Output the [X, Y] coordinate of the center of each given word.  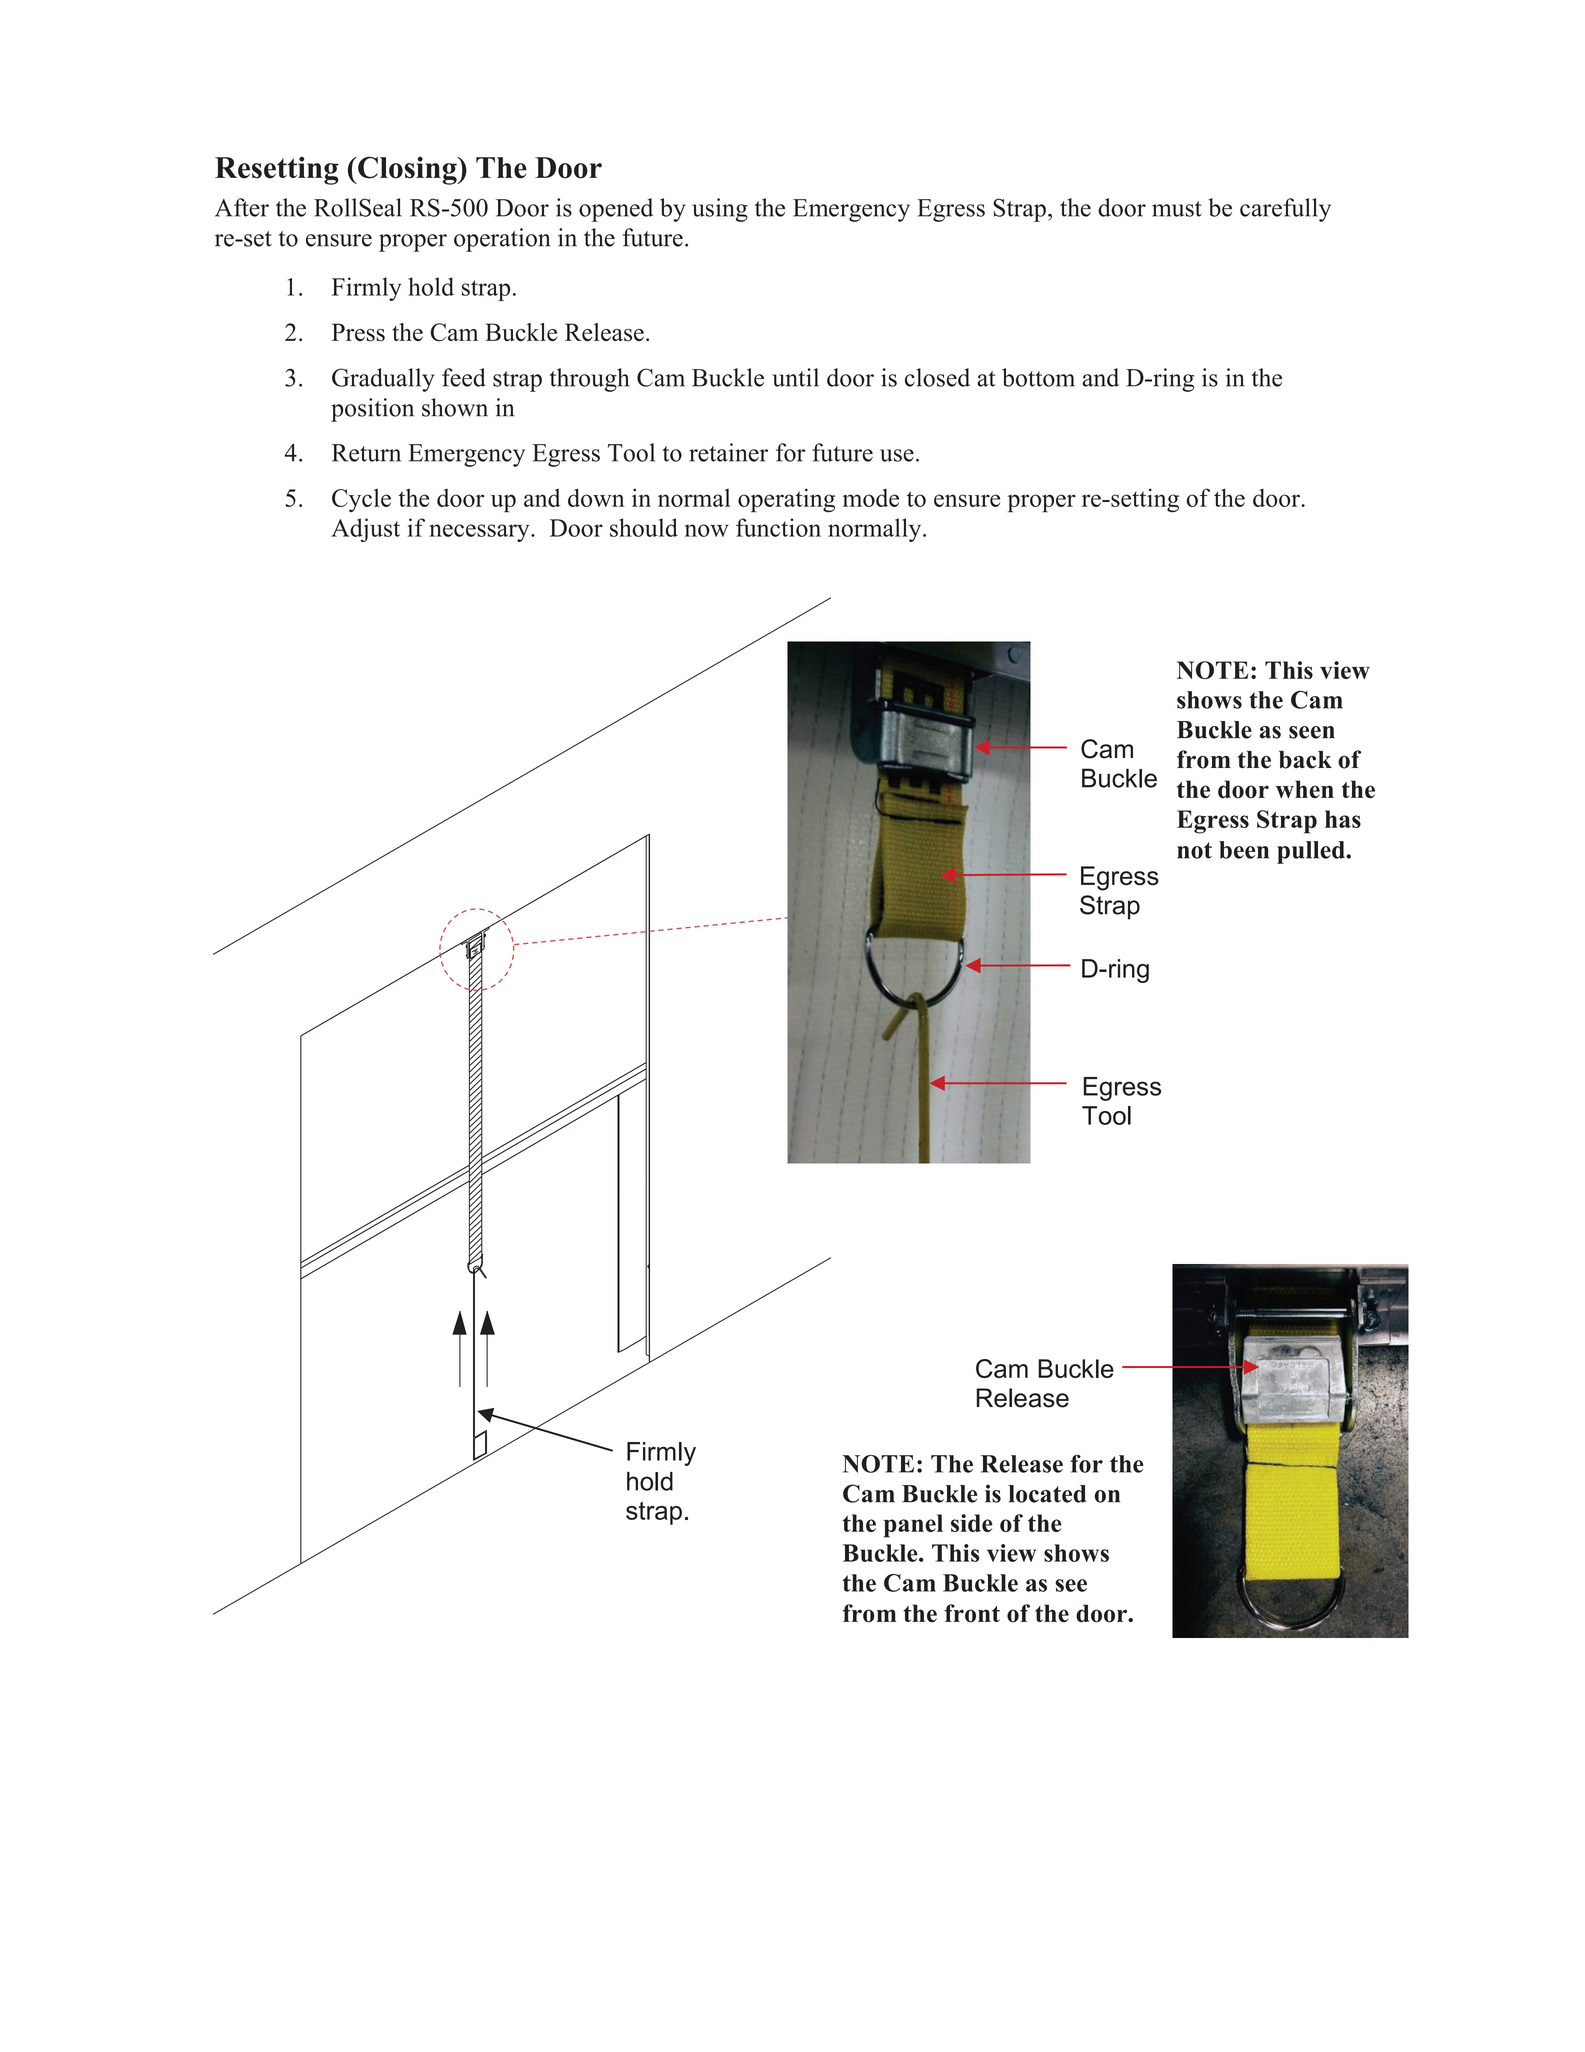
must [1177, 209]
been [1244, 850]
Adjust [365, 530]
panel [913, 1526]
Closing [407, 170]
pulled [1312, 852]
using [720, 210]
